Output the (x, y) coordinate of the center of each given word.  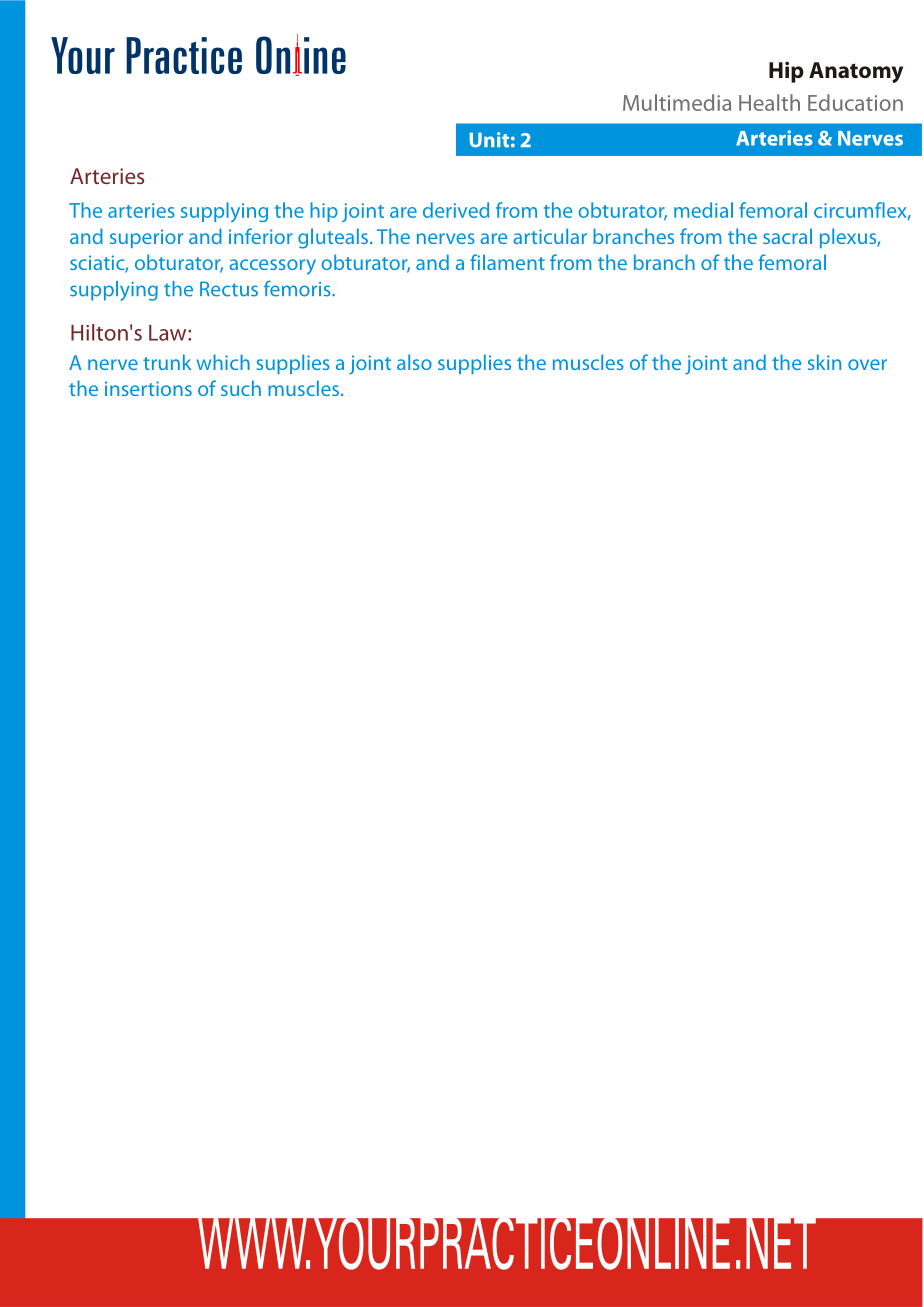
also (414, 362)
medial (703, 210)
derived (456, 210)
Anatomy (856, 72)
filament (507, 262)
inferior (261, 236)
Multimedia (677, 102)
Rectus (229, 289)
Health (769, 102)
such (241, 388)
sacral (787, 236)
